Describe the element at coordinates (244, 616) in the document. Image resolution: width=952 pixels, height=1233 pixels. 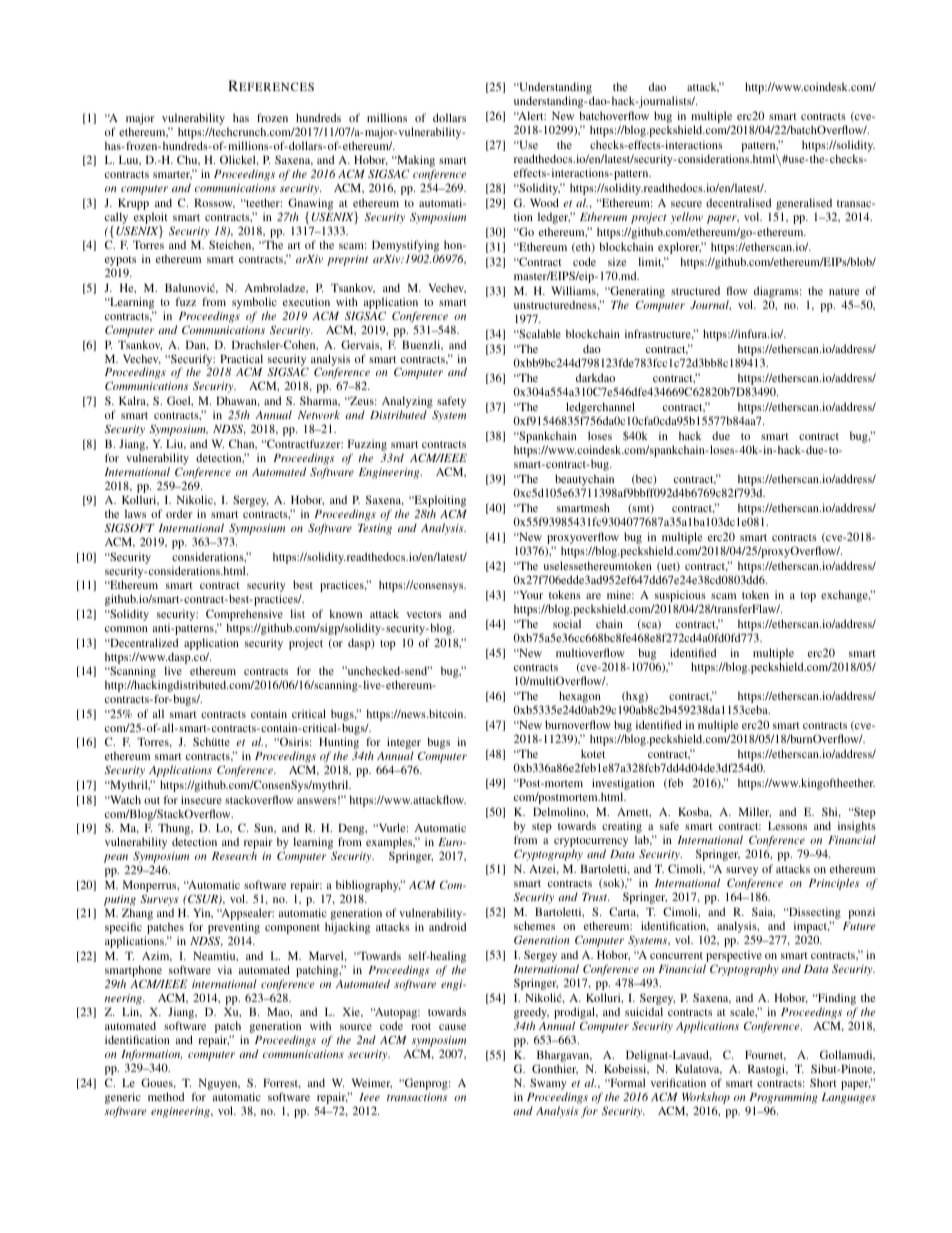
I see `Comprehensive` at that location.
